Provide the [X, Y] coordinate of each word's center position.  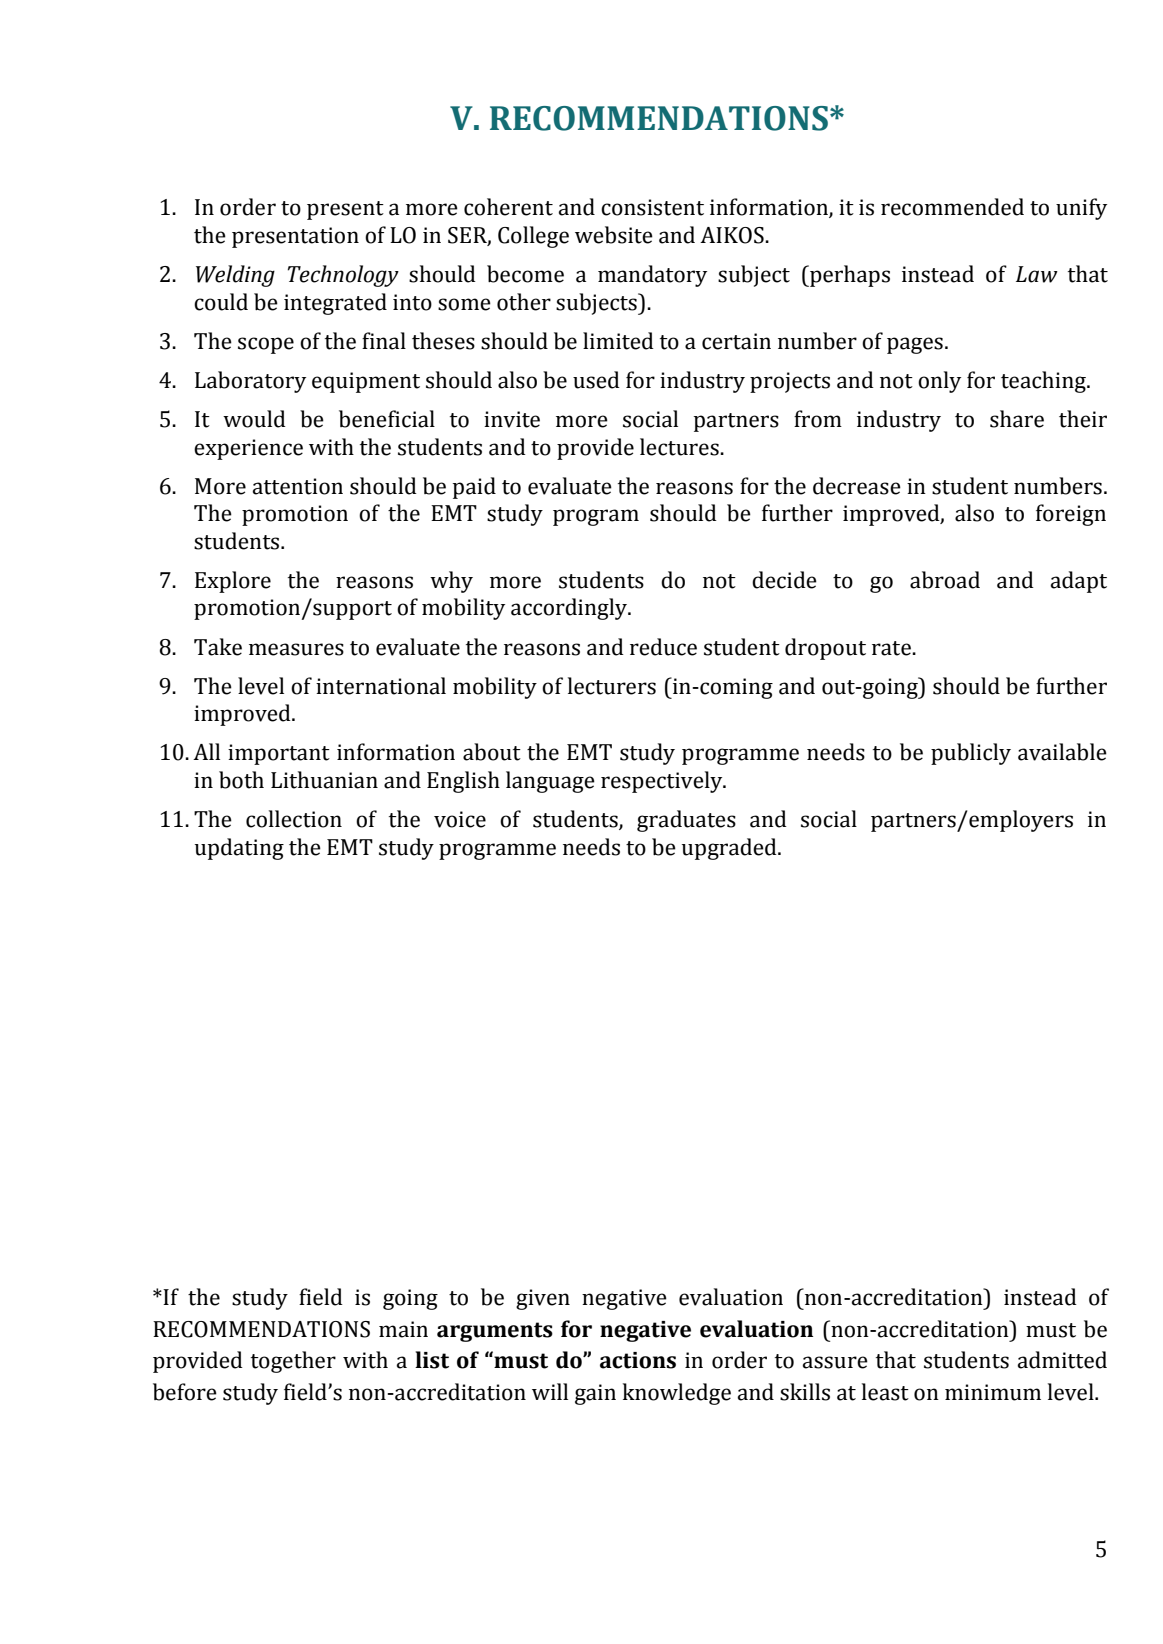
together [293, 1362]
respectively [663, 782]
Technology [343, 276]
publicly [971, 754]
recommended [952, 207]
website [614, 235]
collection [294, 819]
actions [638, 1360]
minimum [993, 1392]
